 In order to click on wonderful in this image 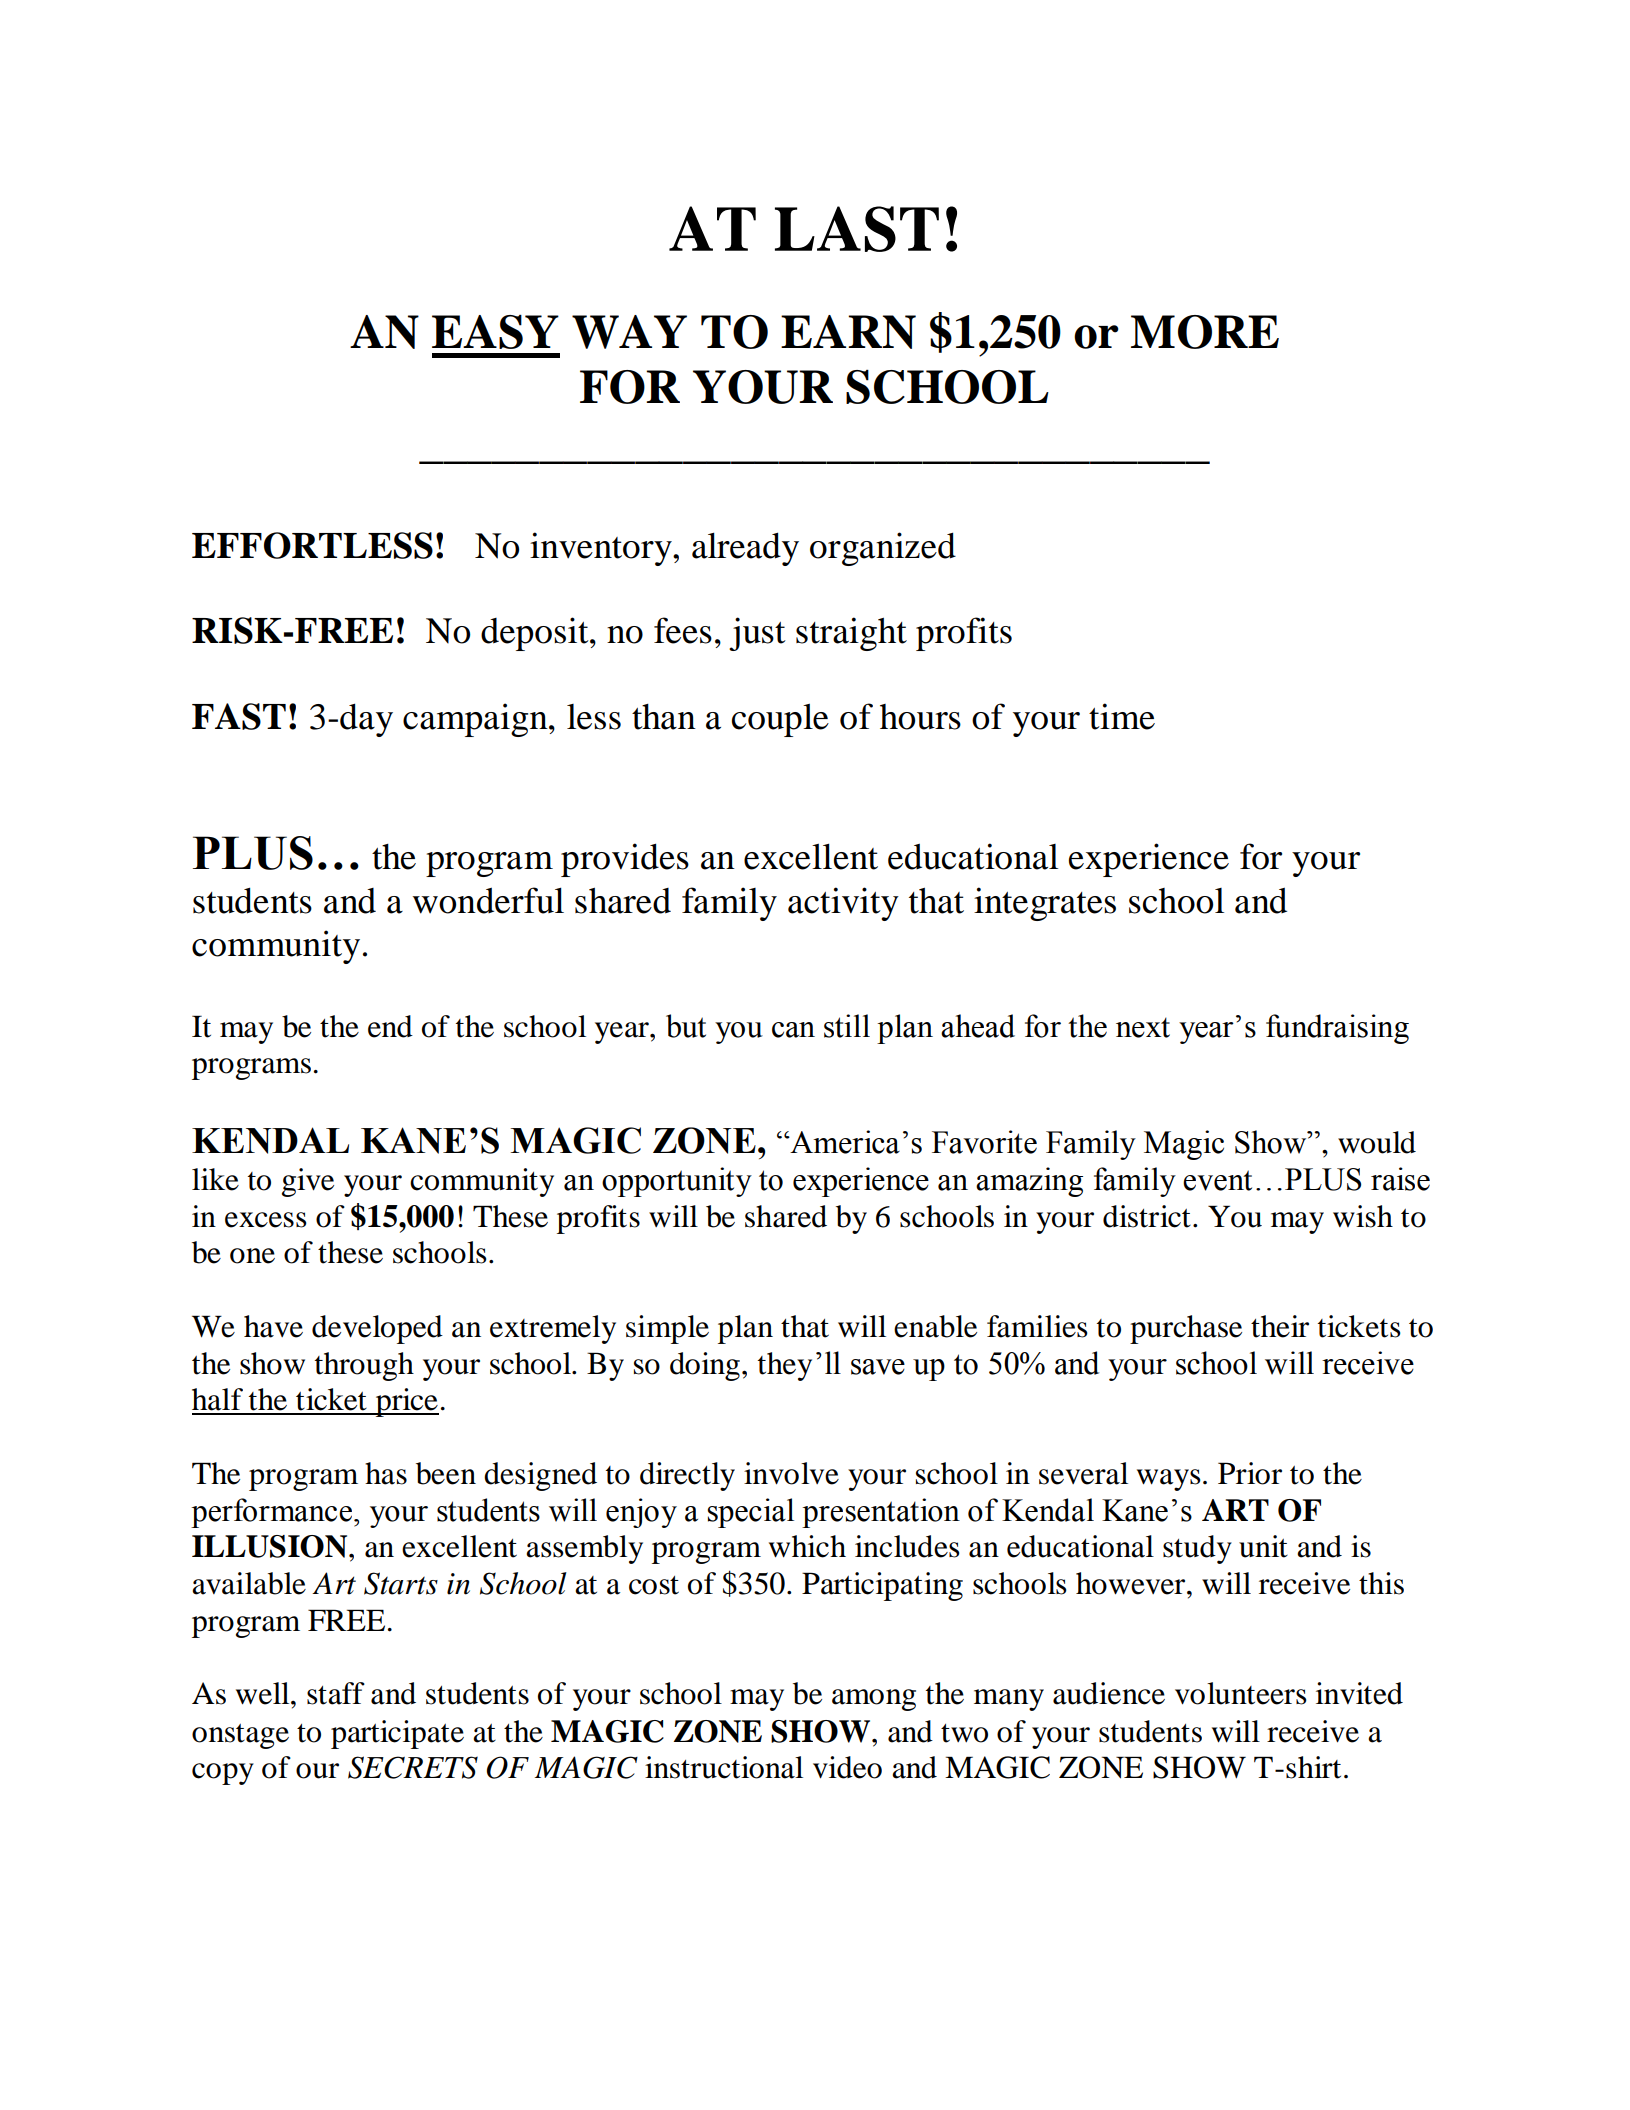, I will do `click(488, 900)`.
